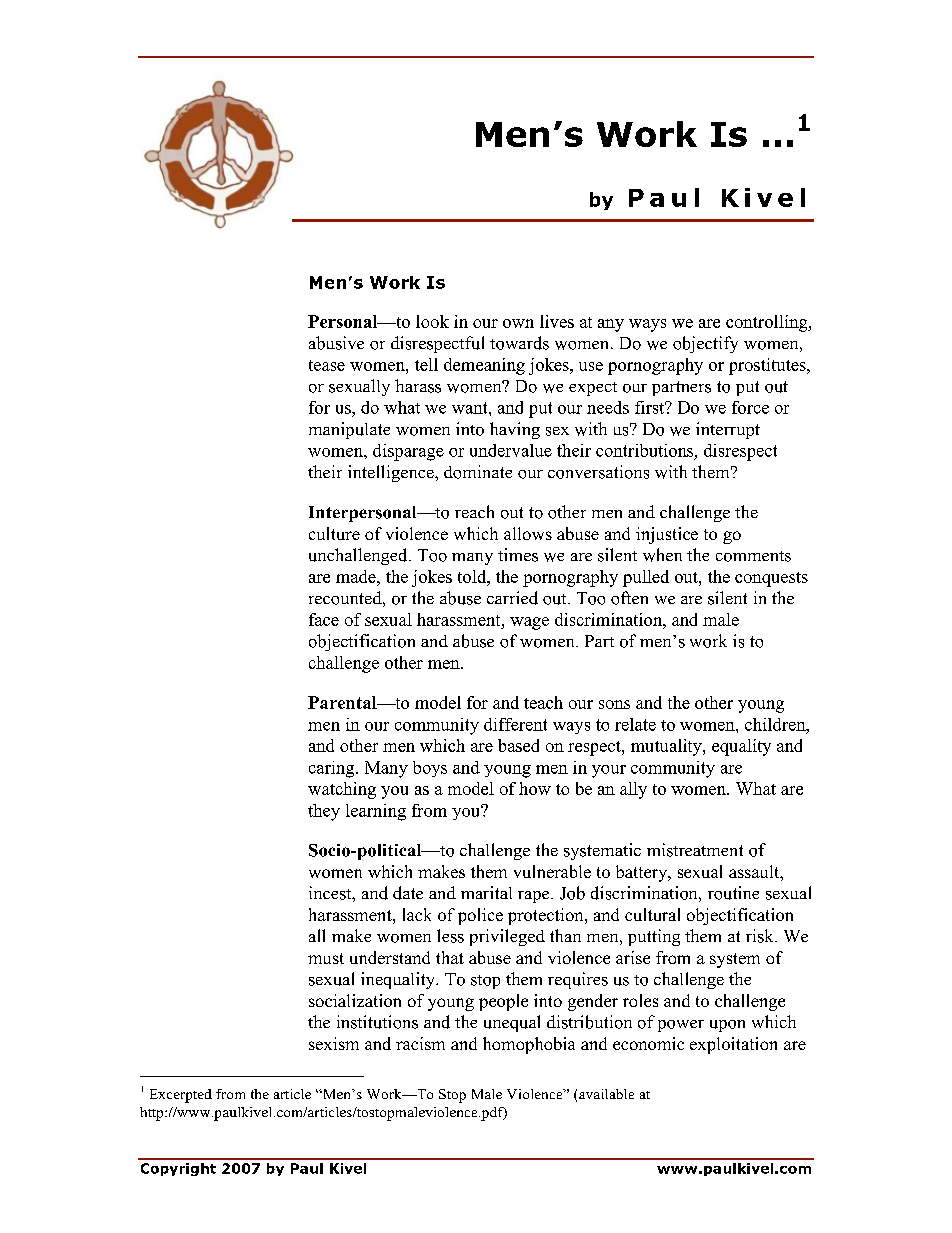 The image size is (952, 1233). Describe the element at coordinates (327, 365) in the screenshot. I see `tease` at that location.
